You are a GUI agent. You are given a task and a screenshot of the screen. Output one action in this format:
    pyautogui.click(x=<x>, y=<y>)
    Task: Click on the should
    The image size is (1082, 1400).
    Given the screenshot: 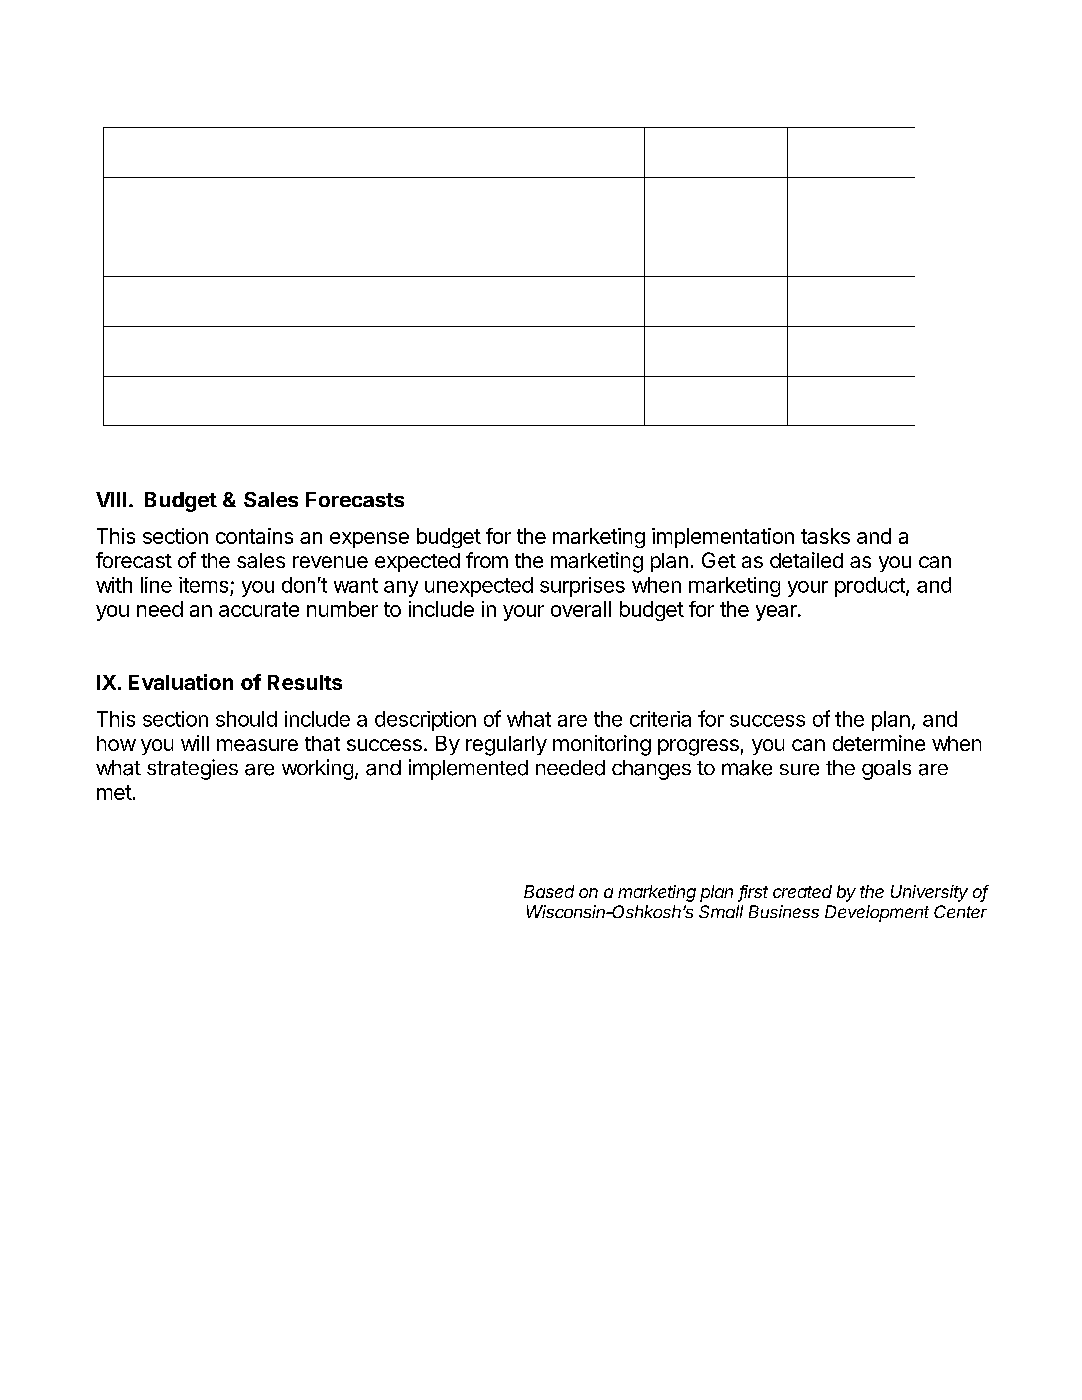 What is the action you would take?
    pyautogui.click(x=246, y=719)
